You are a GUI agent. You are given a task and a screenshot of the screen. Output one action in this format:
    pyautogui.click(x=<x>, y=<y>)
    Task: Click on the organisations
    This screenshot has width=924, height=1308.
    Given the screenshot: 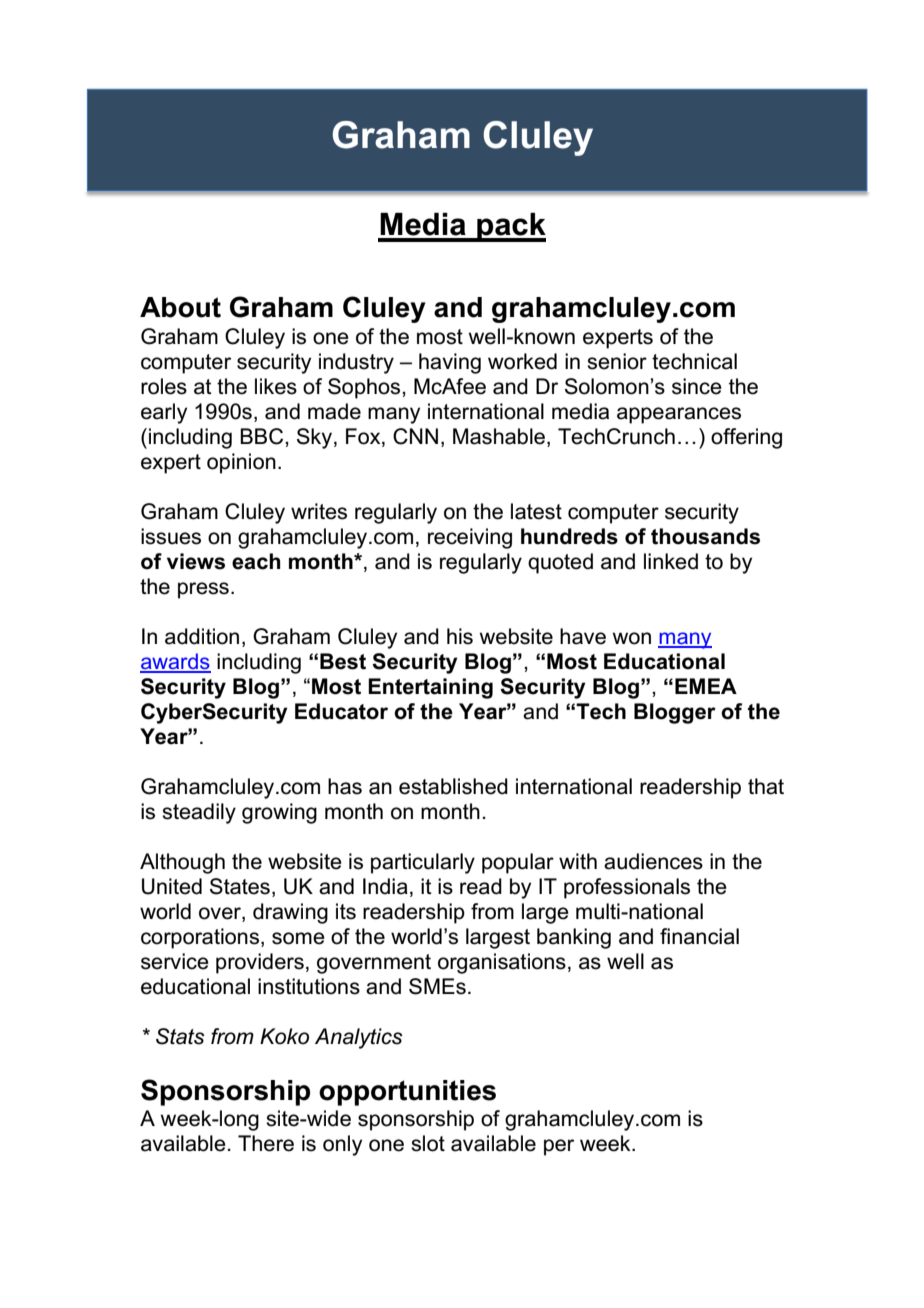 What is the action you would take?
    pyautogui.click(x=502, y=963)
